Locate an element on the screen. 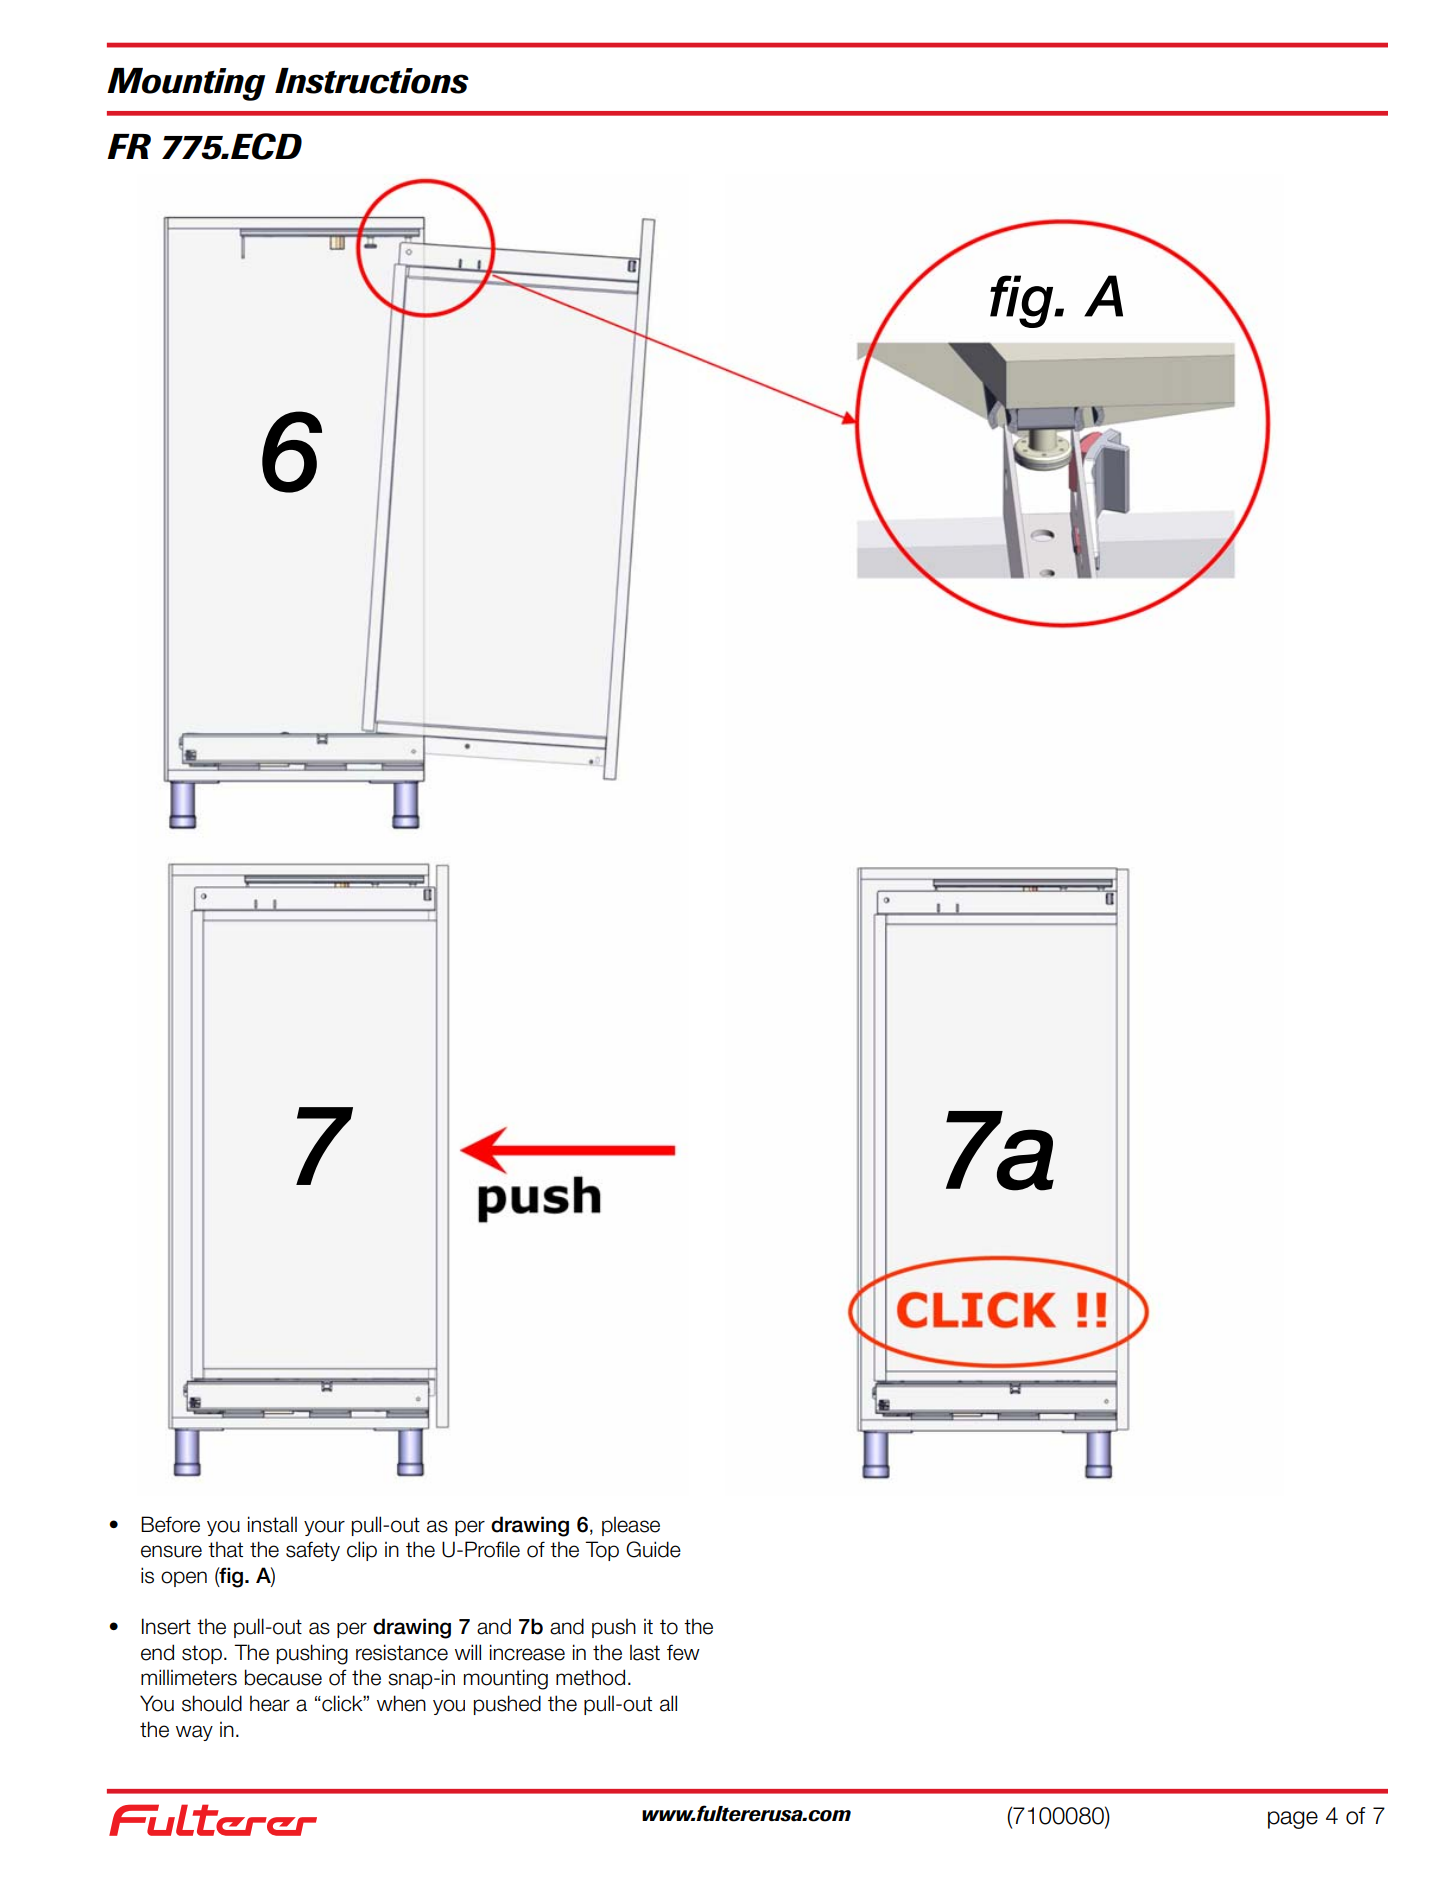  increase is located at coordinates (527, 1652).
